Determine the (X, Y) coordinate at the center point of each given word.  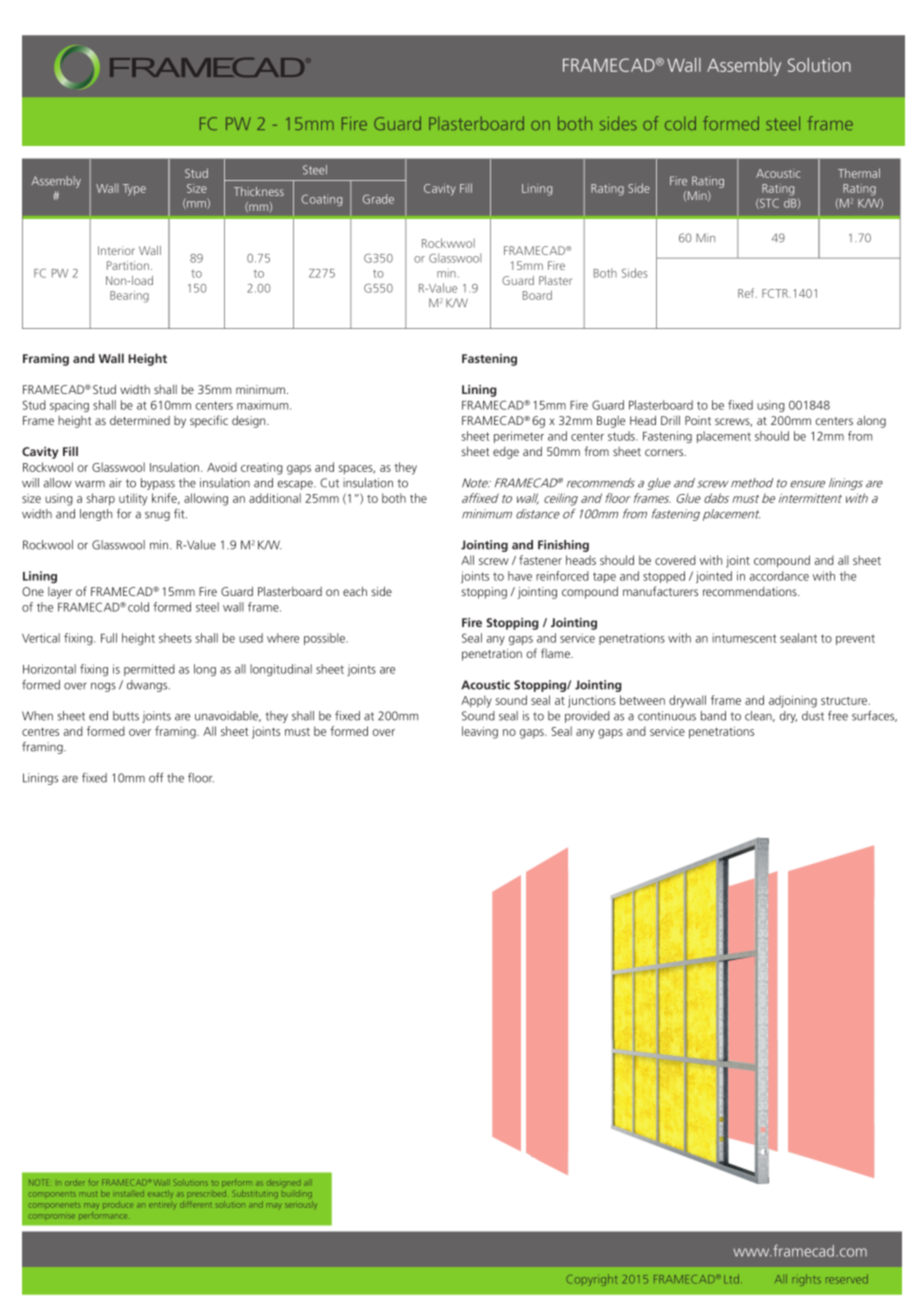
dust (813, 716)
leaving (480, 732)
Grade (378, 199)
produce (118, 1204)
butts (126, 716)
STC (768, 203)
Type (134, 190)
